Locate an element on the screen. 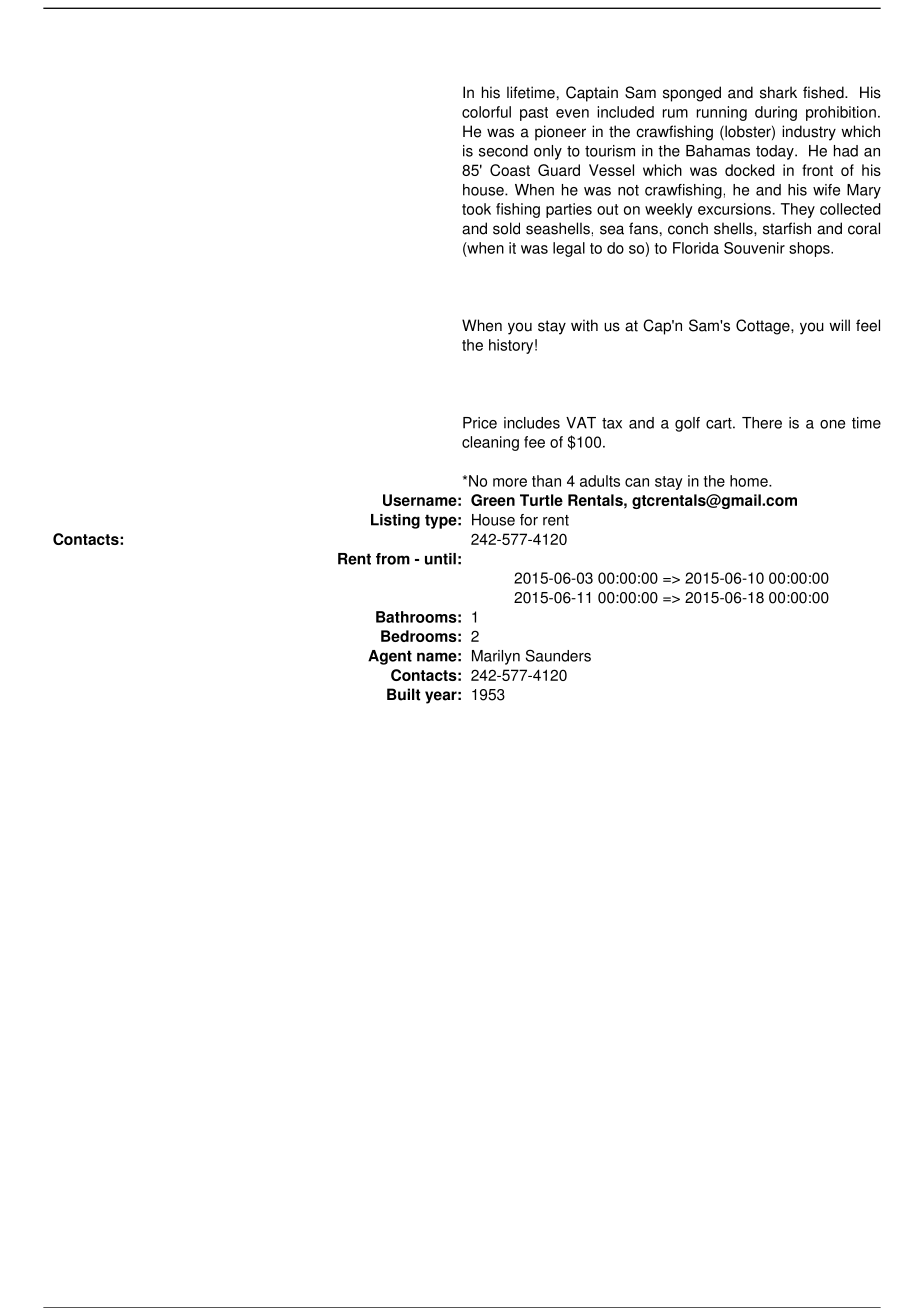 The height and width of the screenshot is (1308, 924). included is located at coordinates (625, 112).
